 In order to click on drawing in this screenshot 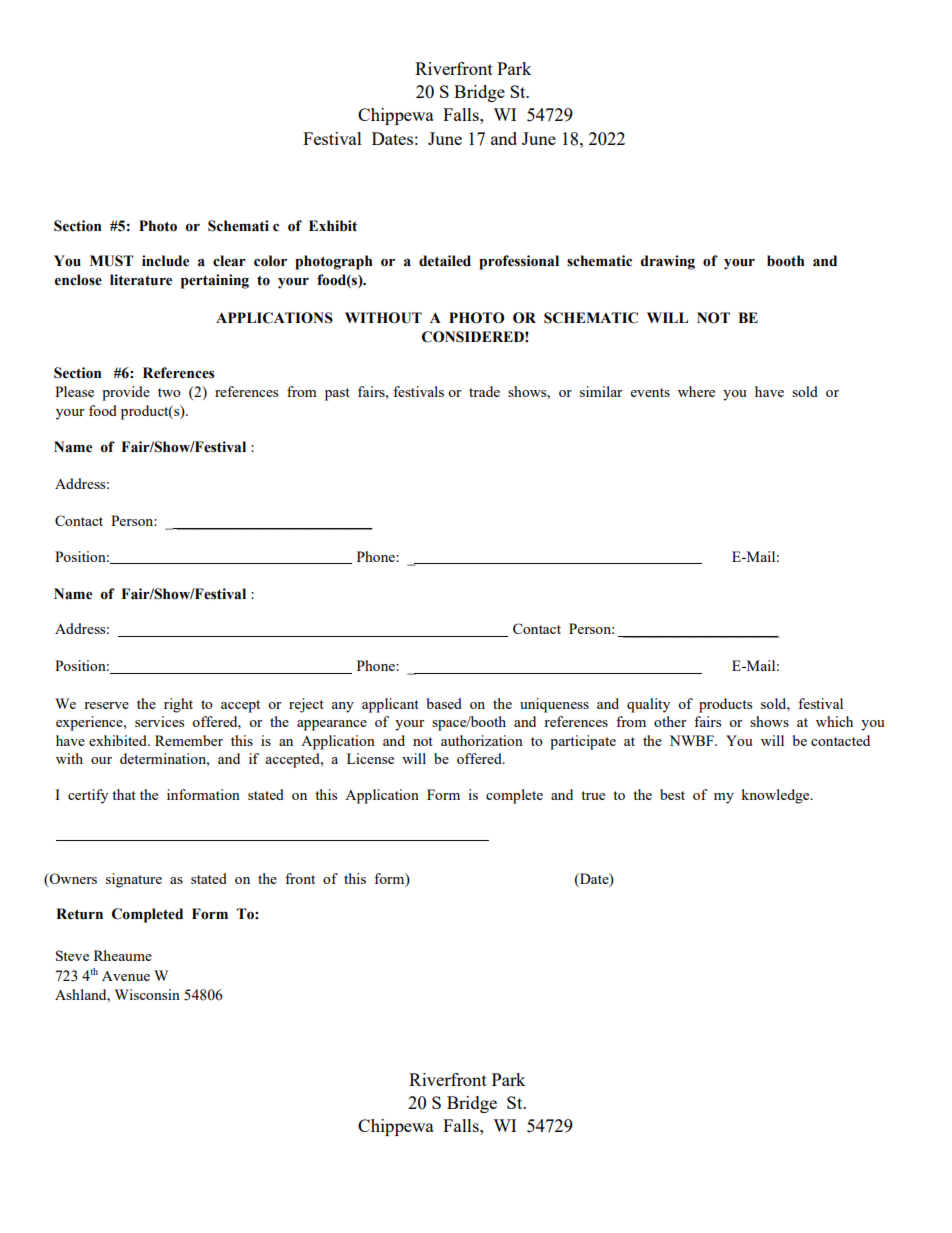, I will do `click(668, 262)`.
